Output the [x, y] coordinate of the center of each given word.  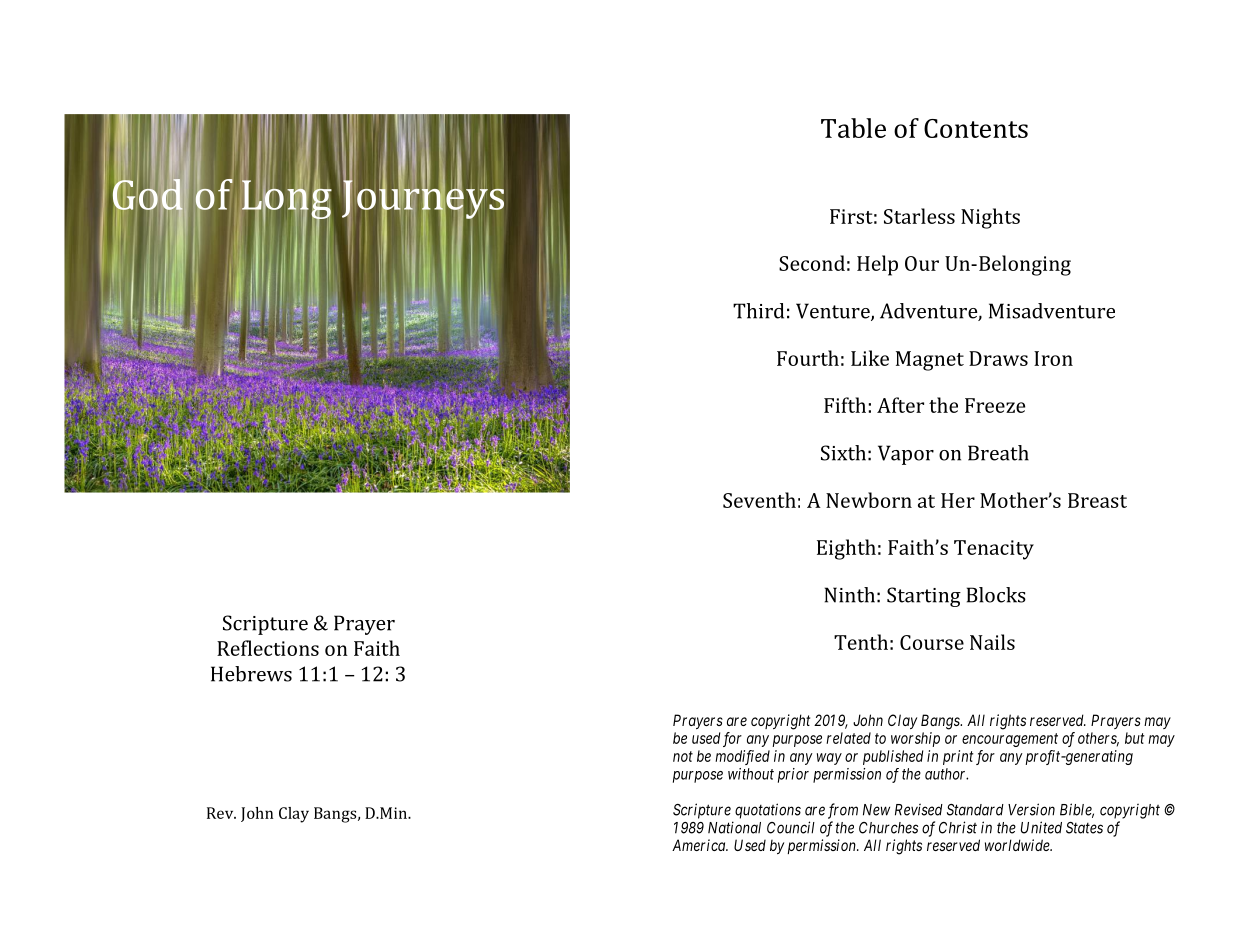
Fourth [808, 358]
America [700, 845]
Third [758, 311]
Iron [1053, 358]
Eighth [846, 549]
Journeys [423, 199]
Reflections [268, 648]
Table [853, 128]
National [734, 827]
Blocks [996, 595]
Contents [976, 128]
